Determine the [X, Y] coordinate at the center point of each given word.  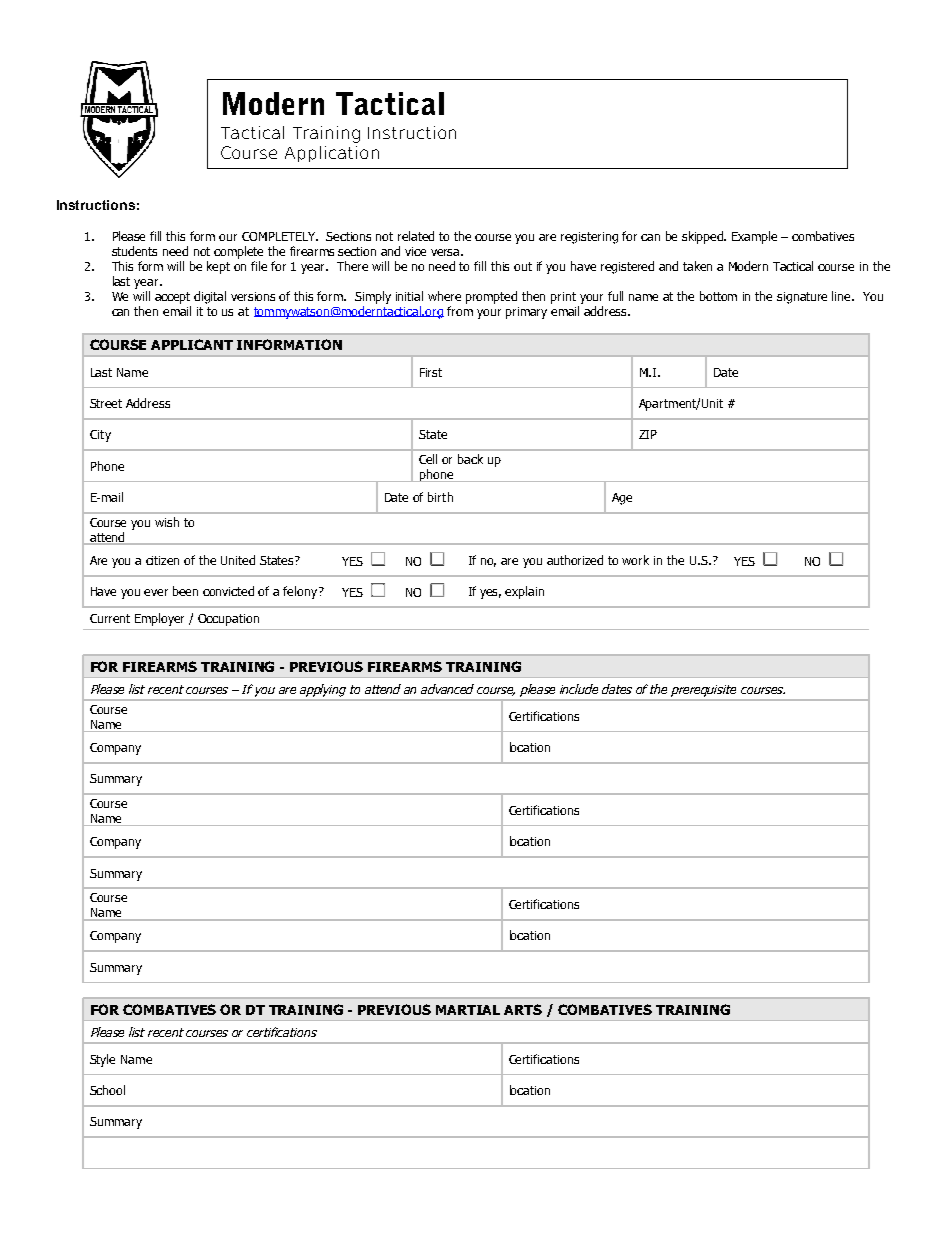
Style [102, 1060]
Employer [159, 619]
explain [524, 592]
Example [754, 237]
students [134, 251]
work [635, 560]
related [416, 236]
